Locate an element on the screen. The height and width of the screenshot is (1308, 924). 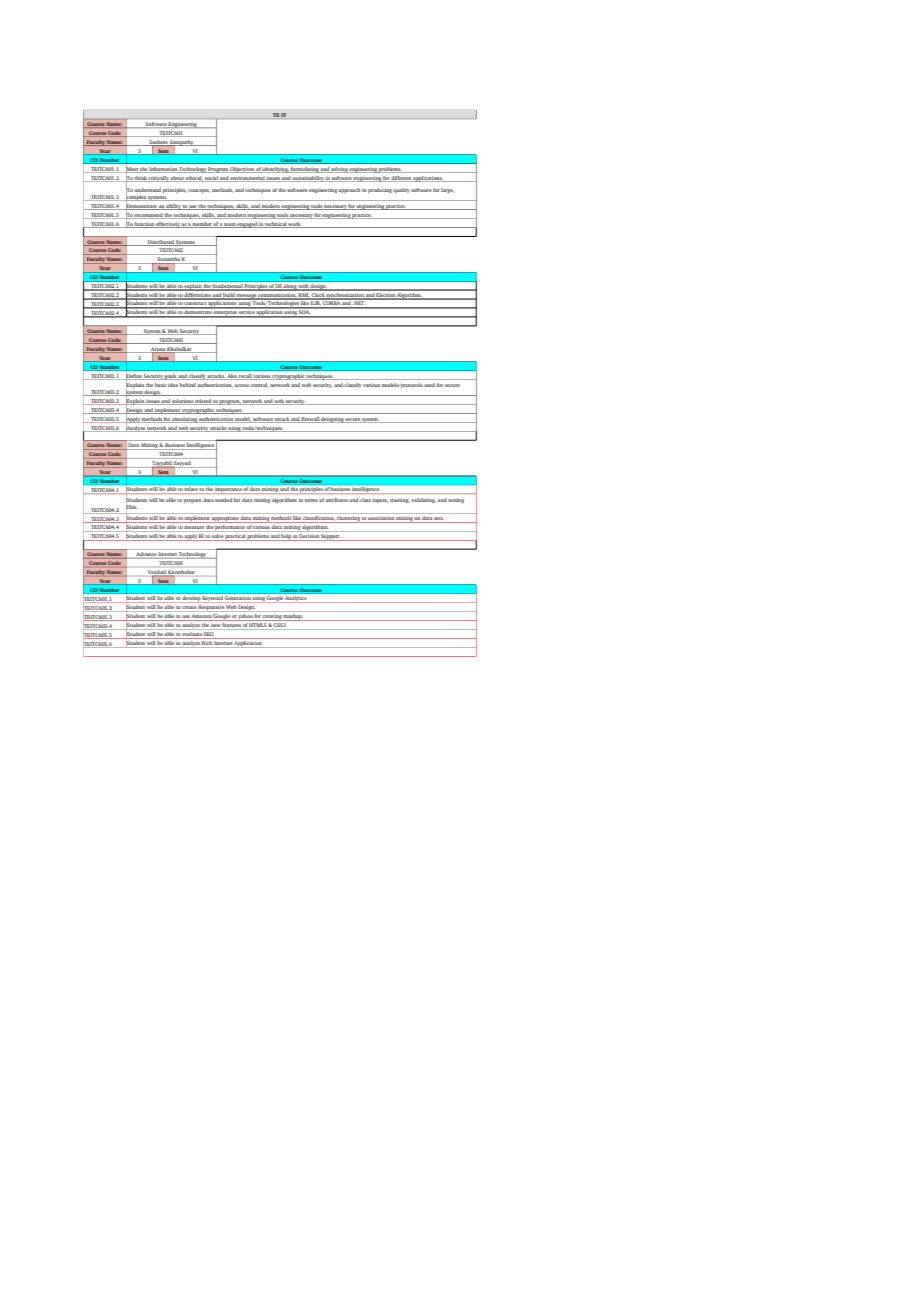
terms is located at coordinates (311, 500).
